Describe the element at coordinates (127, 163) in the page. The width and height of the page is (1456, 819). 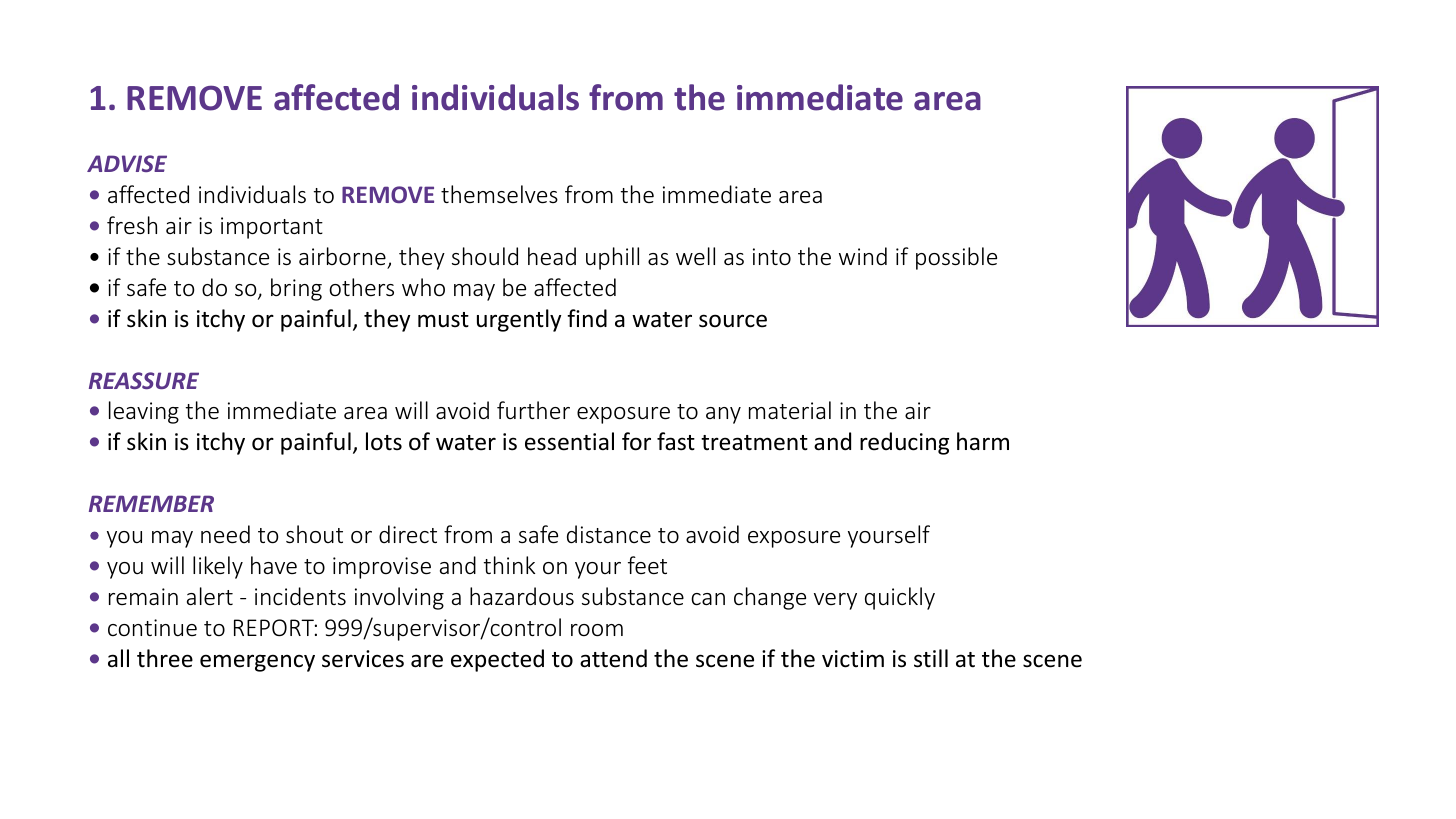
I see `ADVISE` at that location.
